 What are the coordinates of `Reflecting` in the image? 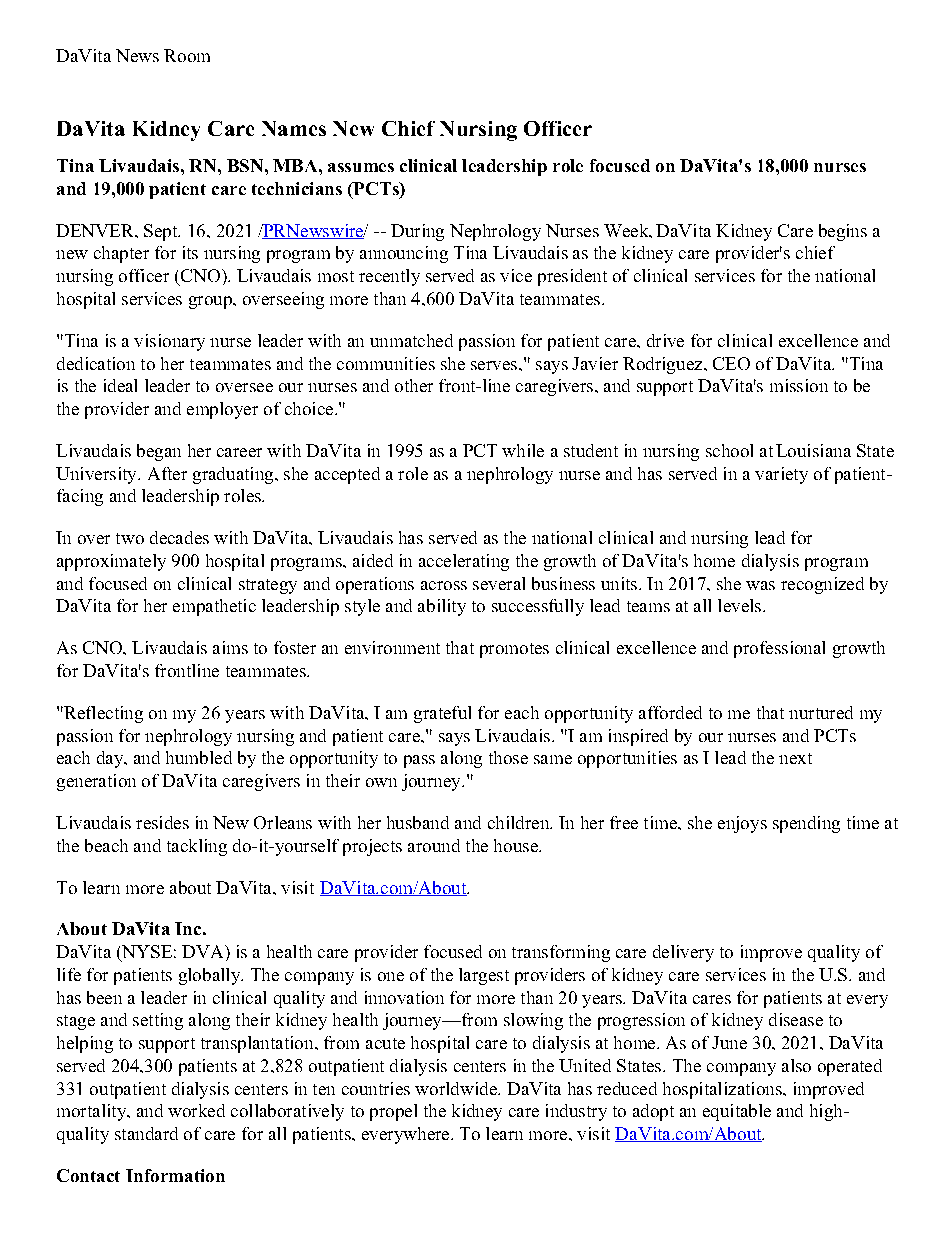 It's located at (102, 714).
